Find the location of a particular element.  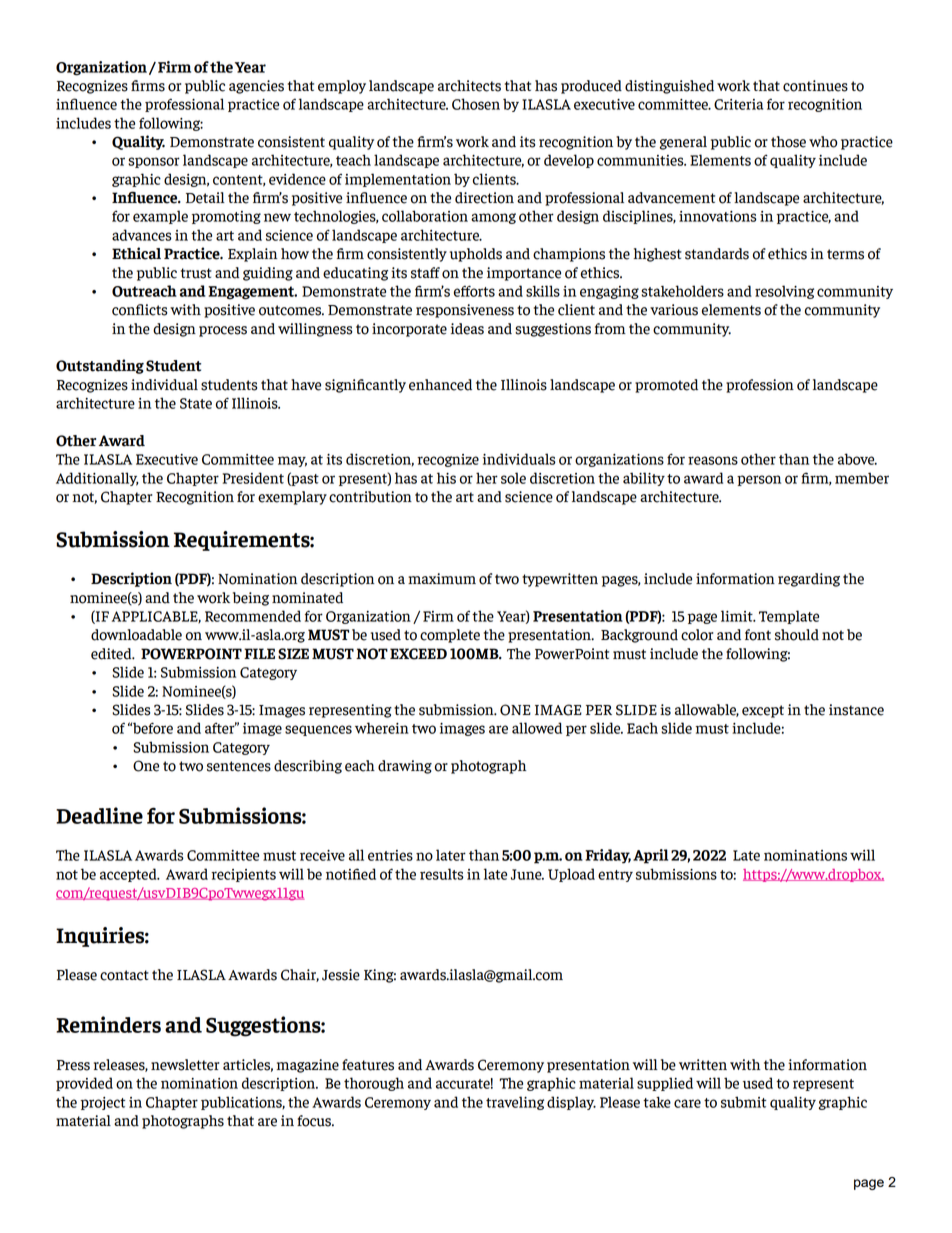

traveling is located at coordinates (515, 1103).
